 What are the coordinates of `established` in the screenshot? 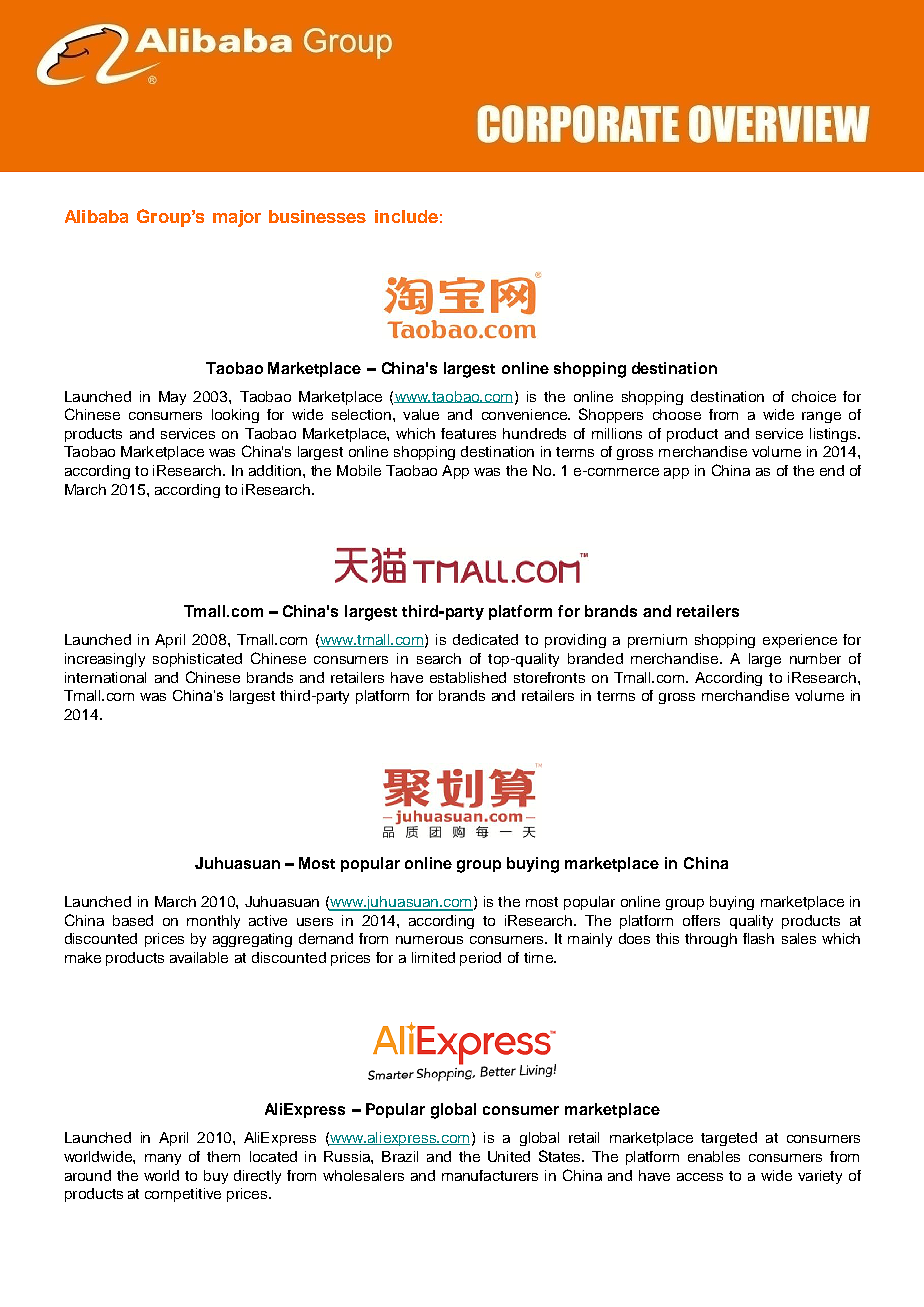 It's located at (468, 677).
